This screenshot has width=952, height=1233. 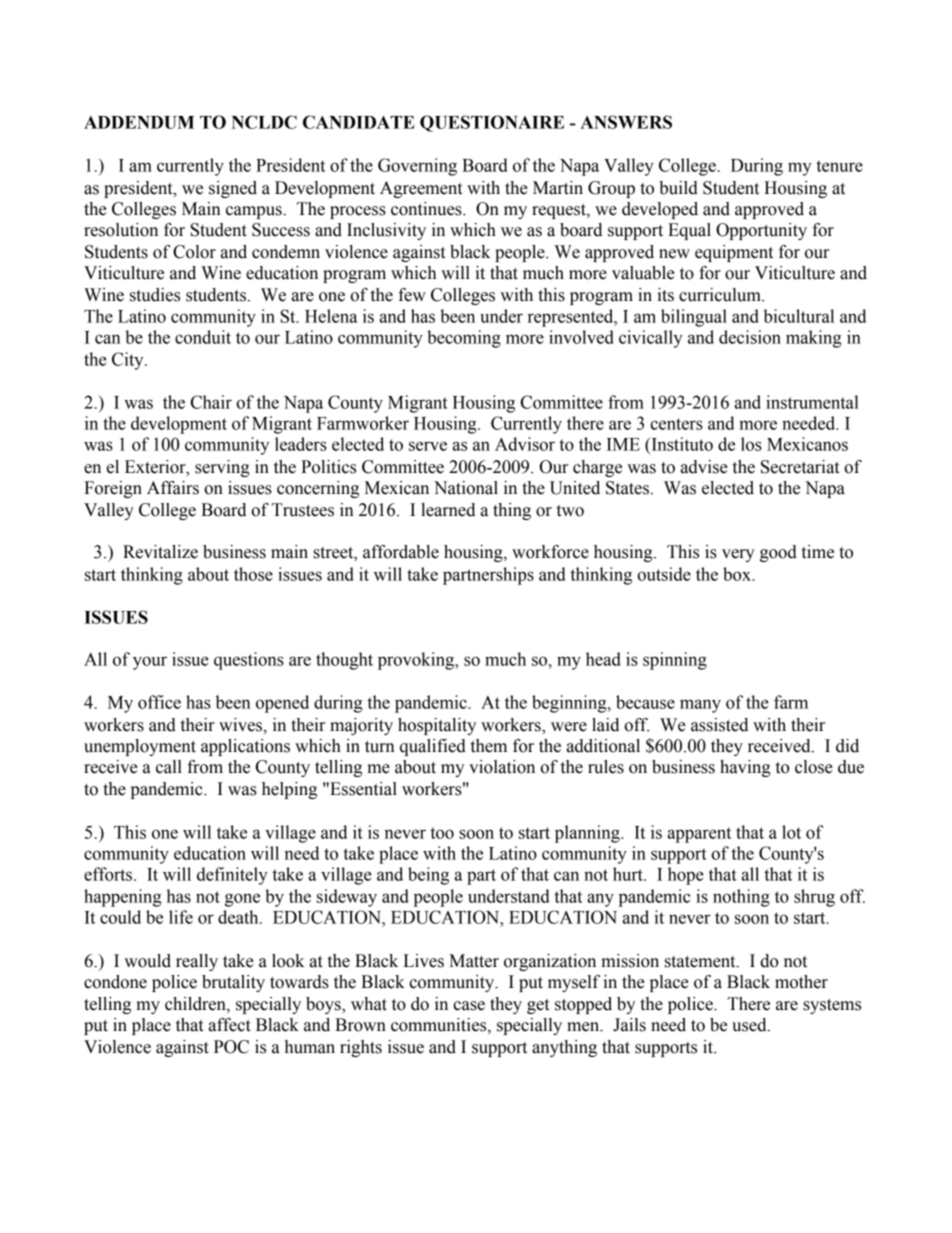 What do you see at coordinates (839, 166) in the screenshot?
I see `tenure` at bounding box center [839, 166].
